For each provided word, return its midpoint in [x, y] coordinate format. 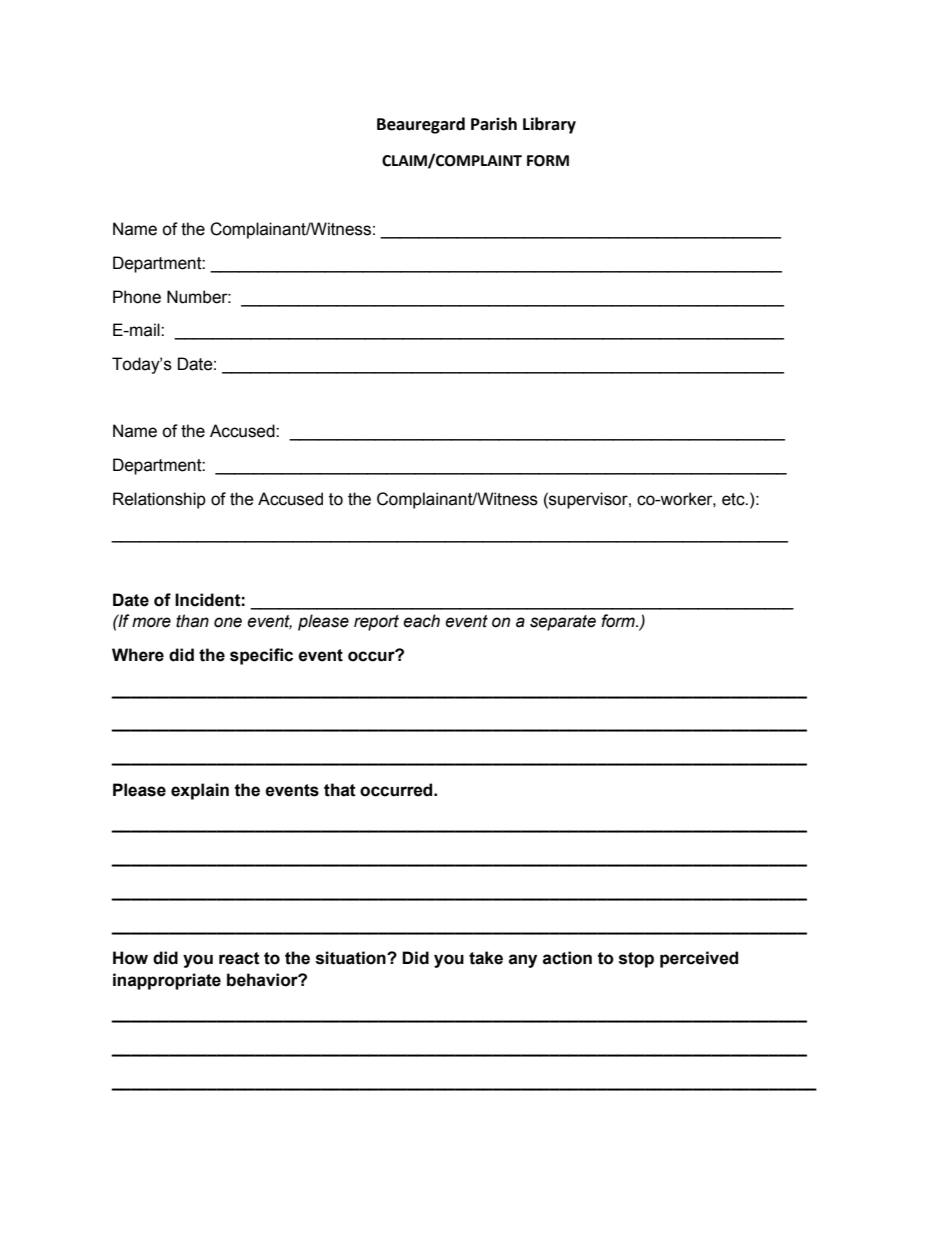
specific [261, 656]
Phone [137, 297]
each [421, 621]
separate [563, 623]
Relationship [159, 500]
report [376, 623]
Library [549, 125]
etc [734, 499]
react [239, 958]
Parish [494, 124]
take [486, 958]
